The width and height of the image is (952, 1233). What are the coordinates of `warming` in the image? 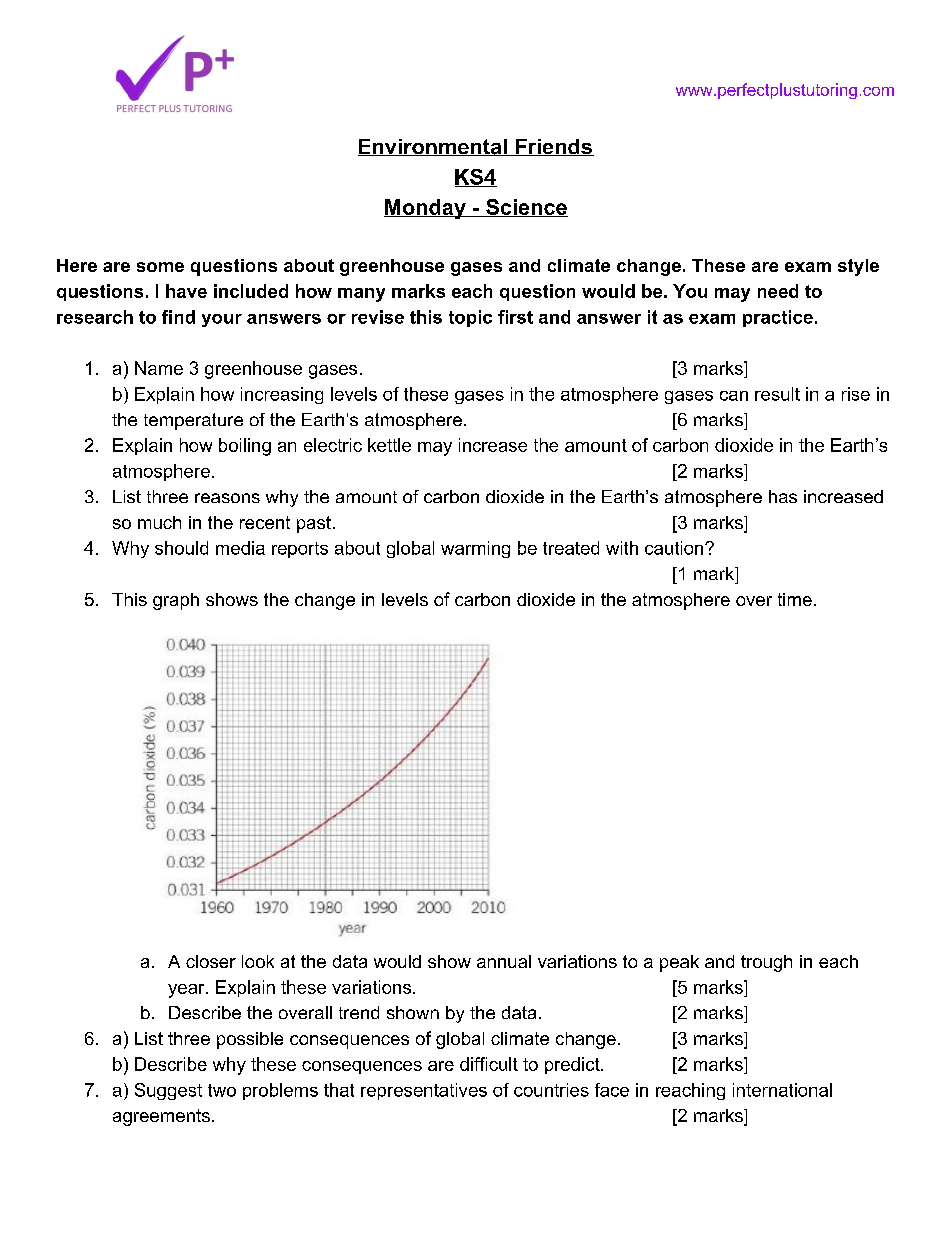 It's located at (475, 549).
